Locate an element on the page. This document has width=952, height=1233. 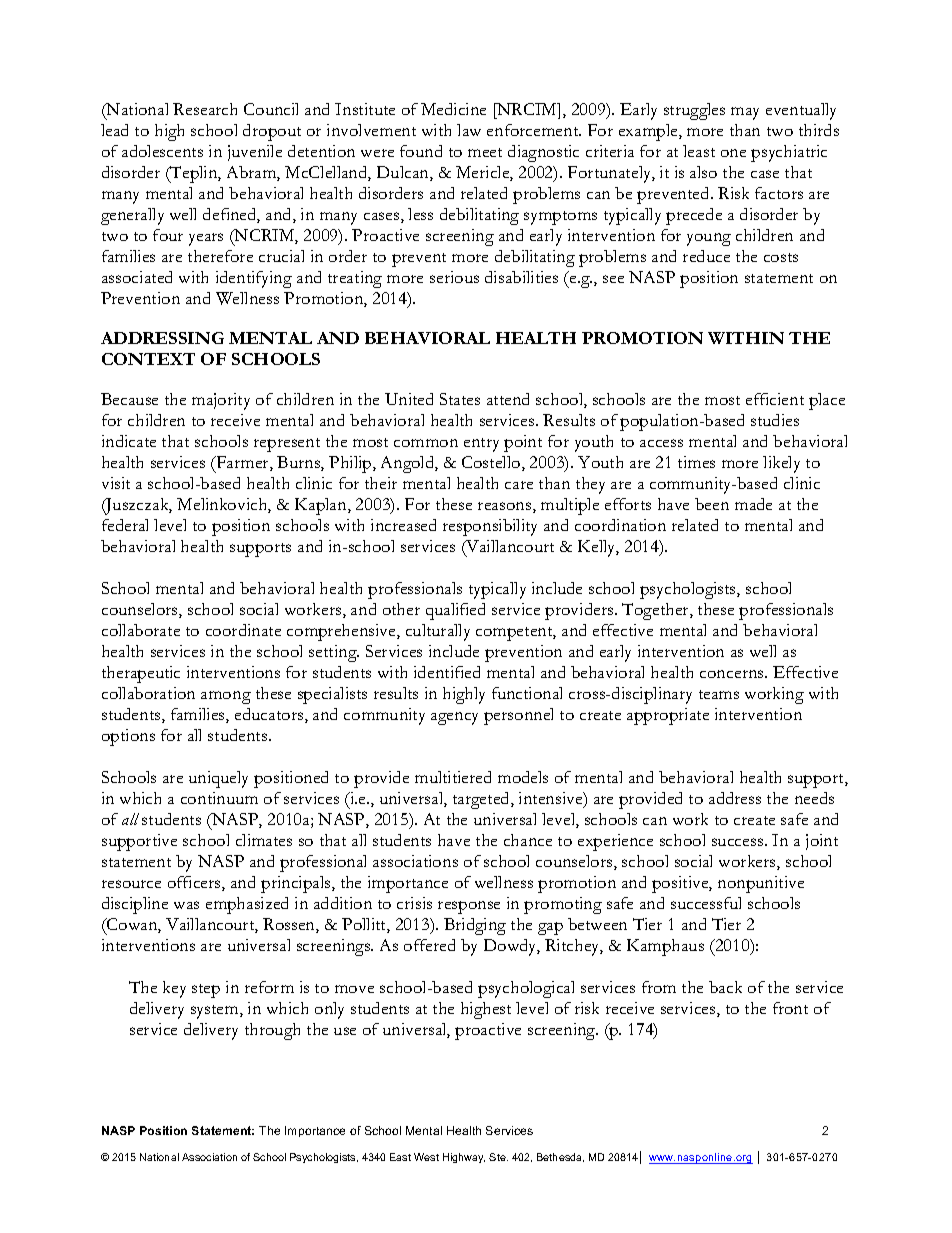
adolescents is located at coordinates (162, 151).
